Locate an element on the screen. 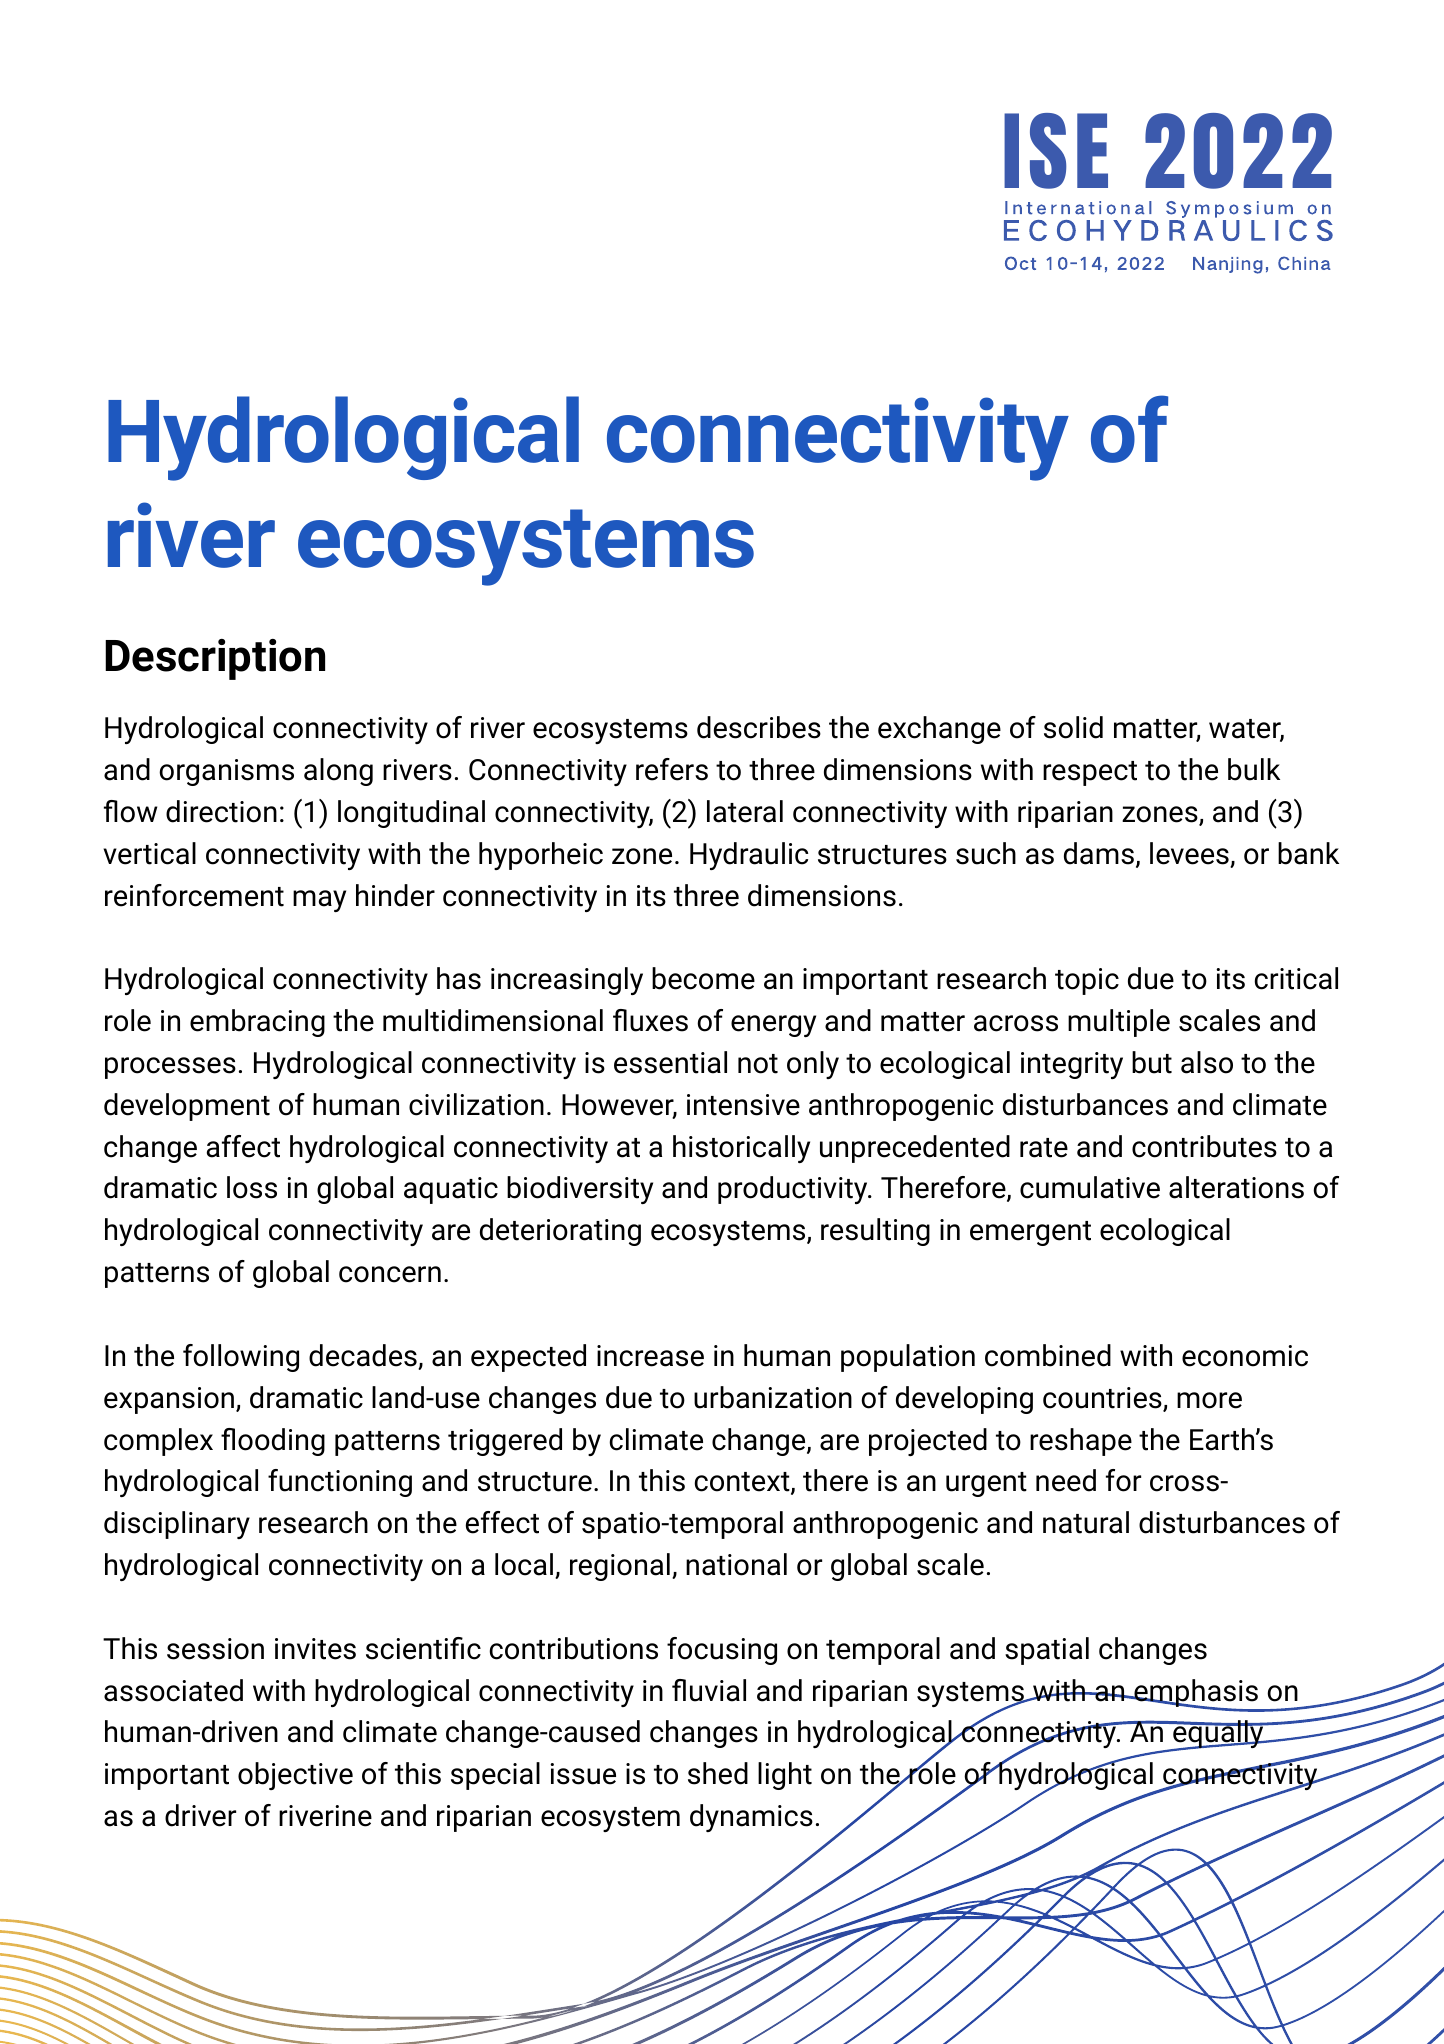 Image resolution: width=1444 pixels, height=2044 pixels. describes is located at coordinates (759, 727).
